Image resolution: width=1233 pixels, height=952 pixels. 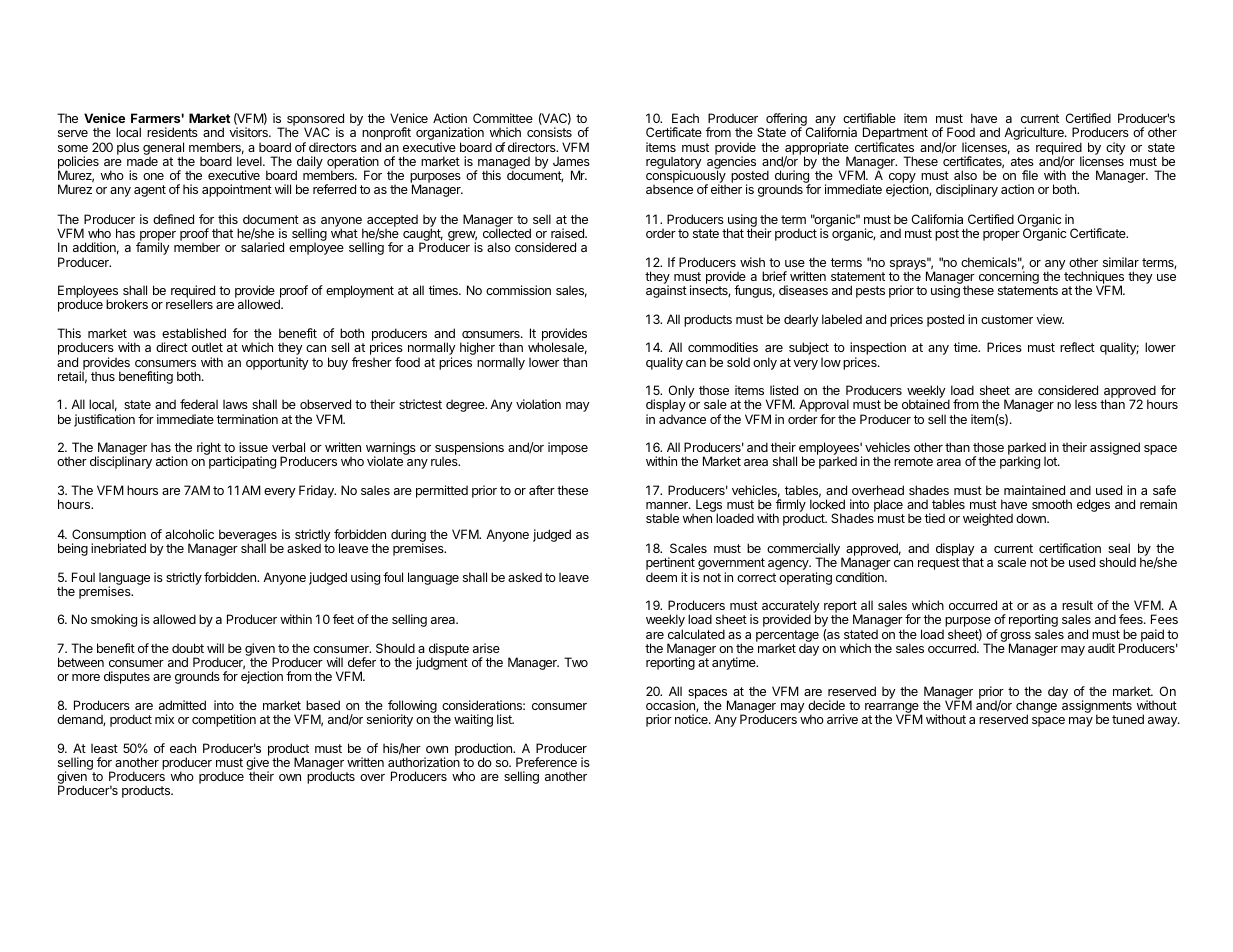 I want to click on impose, so click(x=568, y=448).
